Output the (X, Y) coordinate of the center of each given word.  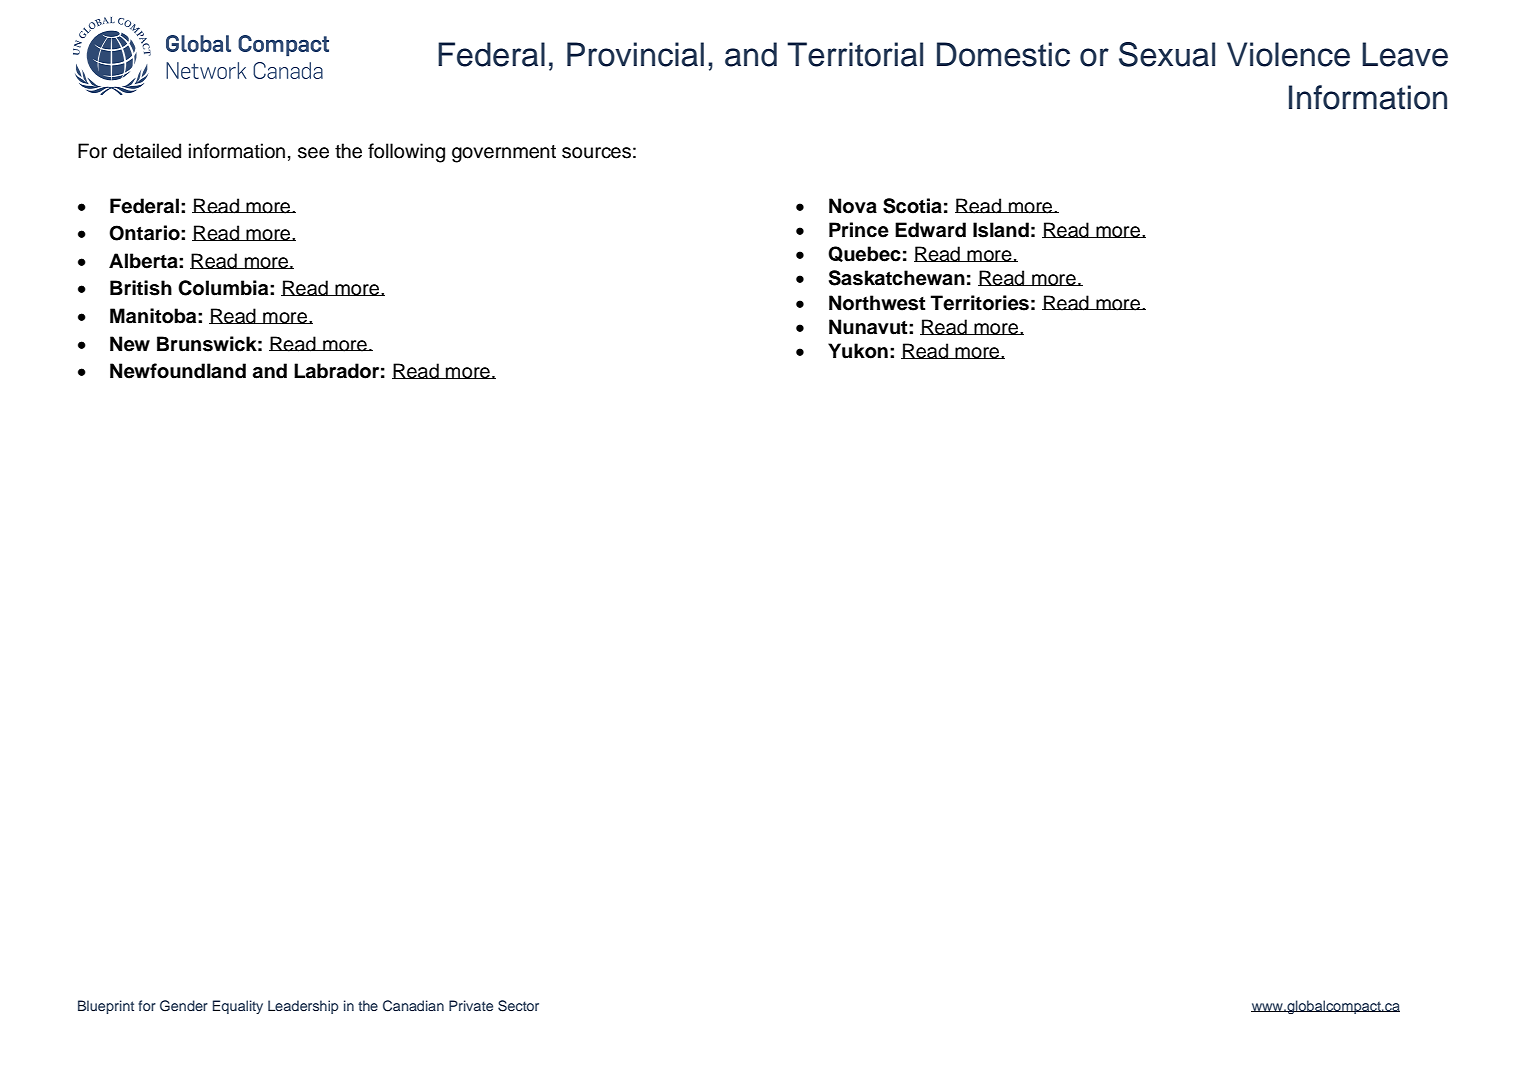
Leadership (303, 1007)
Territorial (855, 54)
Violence (1288, 54)
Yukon (858, 351)
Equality (238, 1007)
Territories (980, 303)
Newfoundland (178, 371)
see (313, 153)
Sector (518, 1006)
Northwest (877, 303)
